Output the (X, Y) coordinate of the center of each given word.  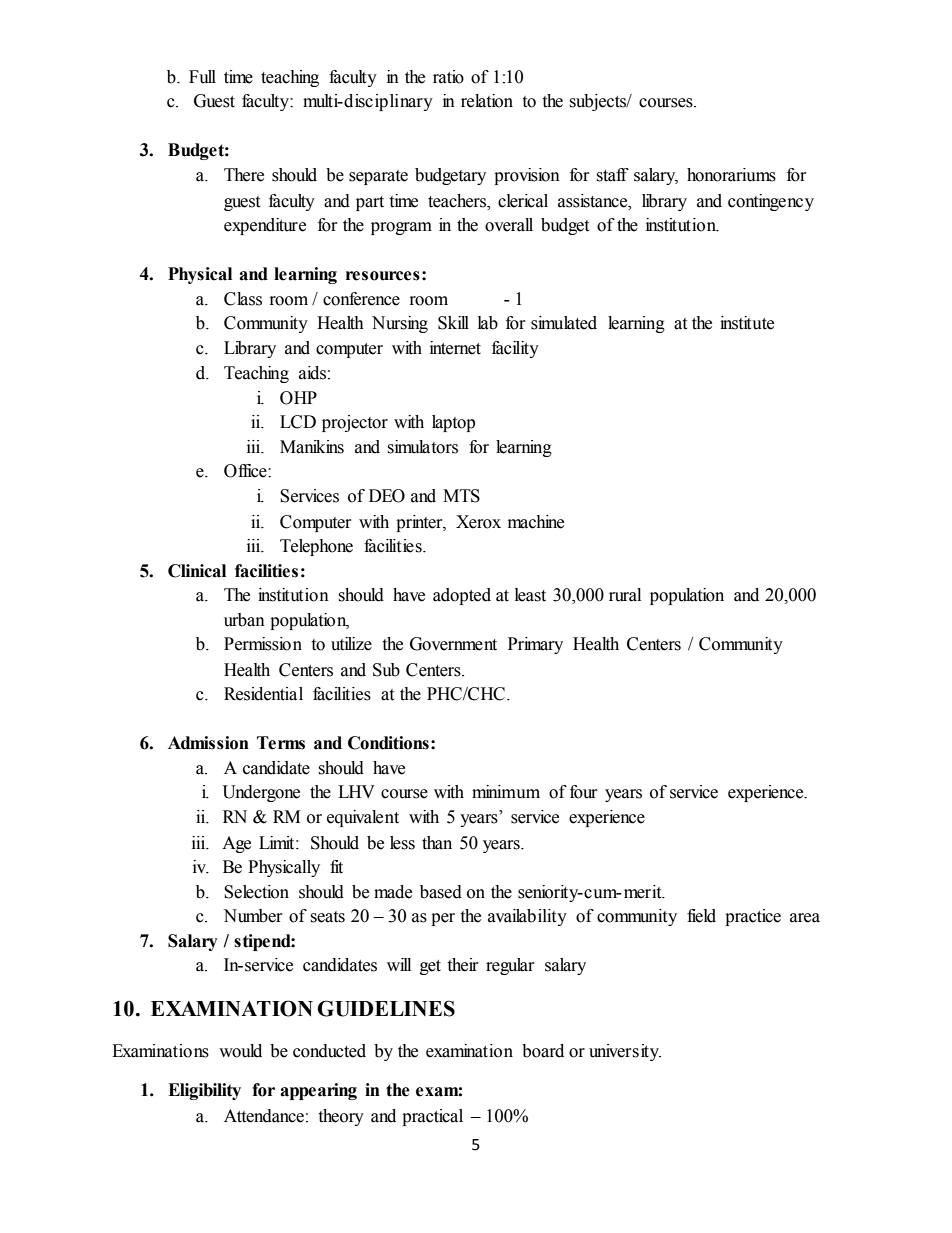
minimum (506, 792)
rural (625, 595)
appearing (318, 1091)
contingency (771, 202)
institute (747, 323)
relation (487, 101)
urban (244, 620)
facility (515, 349)
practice (753, 917)
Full (202, 77)
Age (236, 844)
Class (243, 299)
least (530, 595)
